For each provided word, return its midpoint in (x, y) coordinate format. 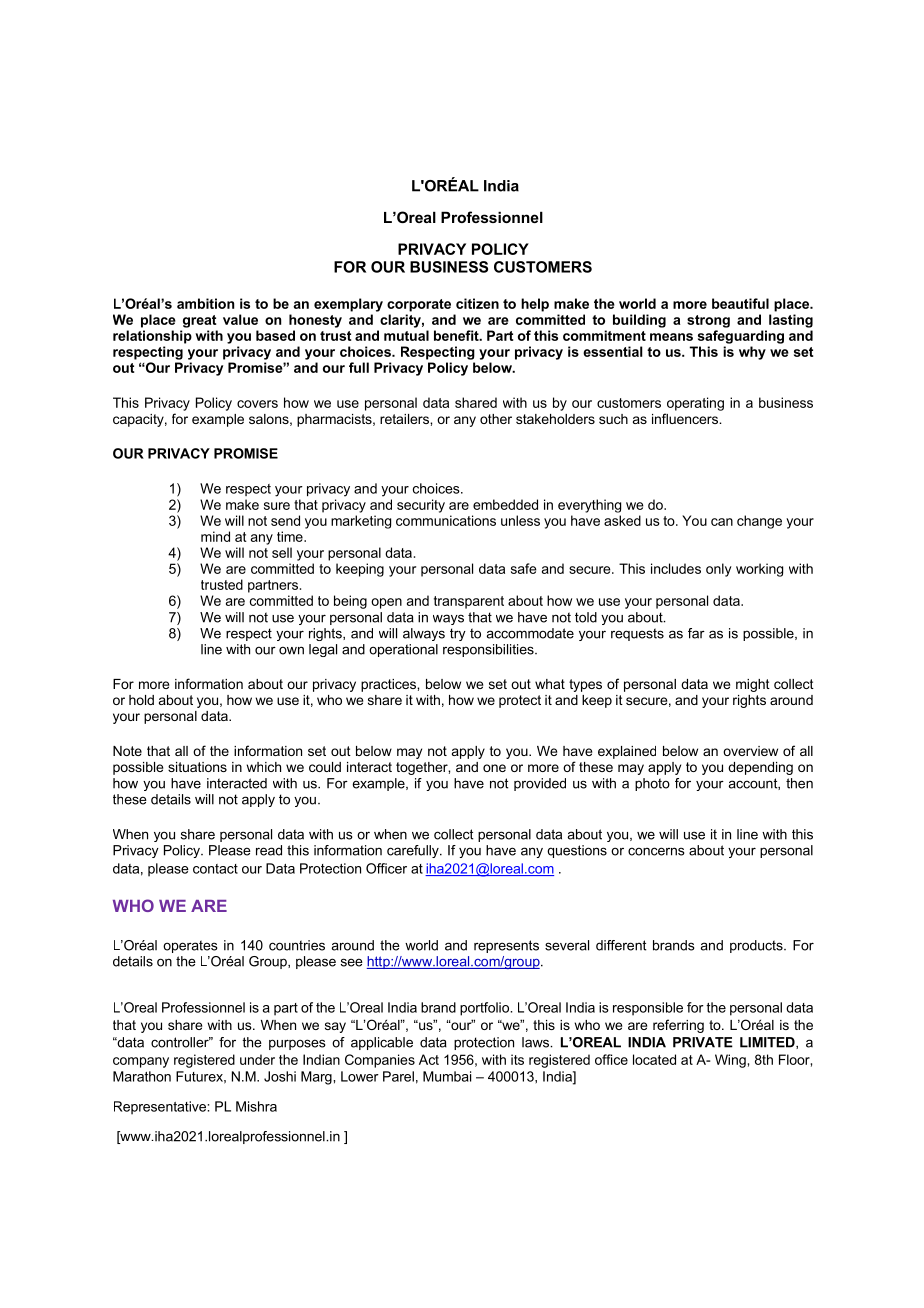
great (199, 321)
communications (446, 520)
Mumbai (447, 1076)
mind (215, 536)
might (753, 685)
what (550, 684)
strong (708, 321)
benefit (457, 335)
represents (506, 946)
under (257, 1059)
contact (215, 869)
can (722, 522)
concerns (656, 851)
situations (197, 767)
